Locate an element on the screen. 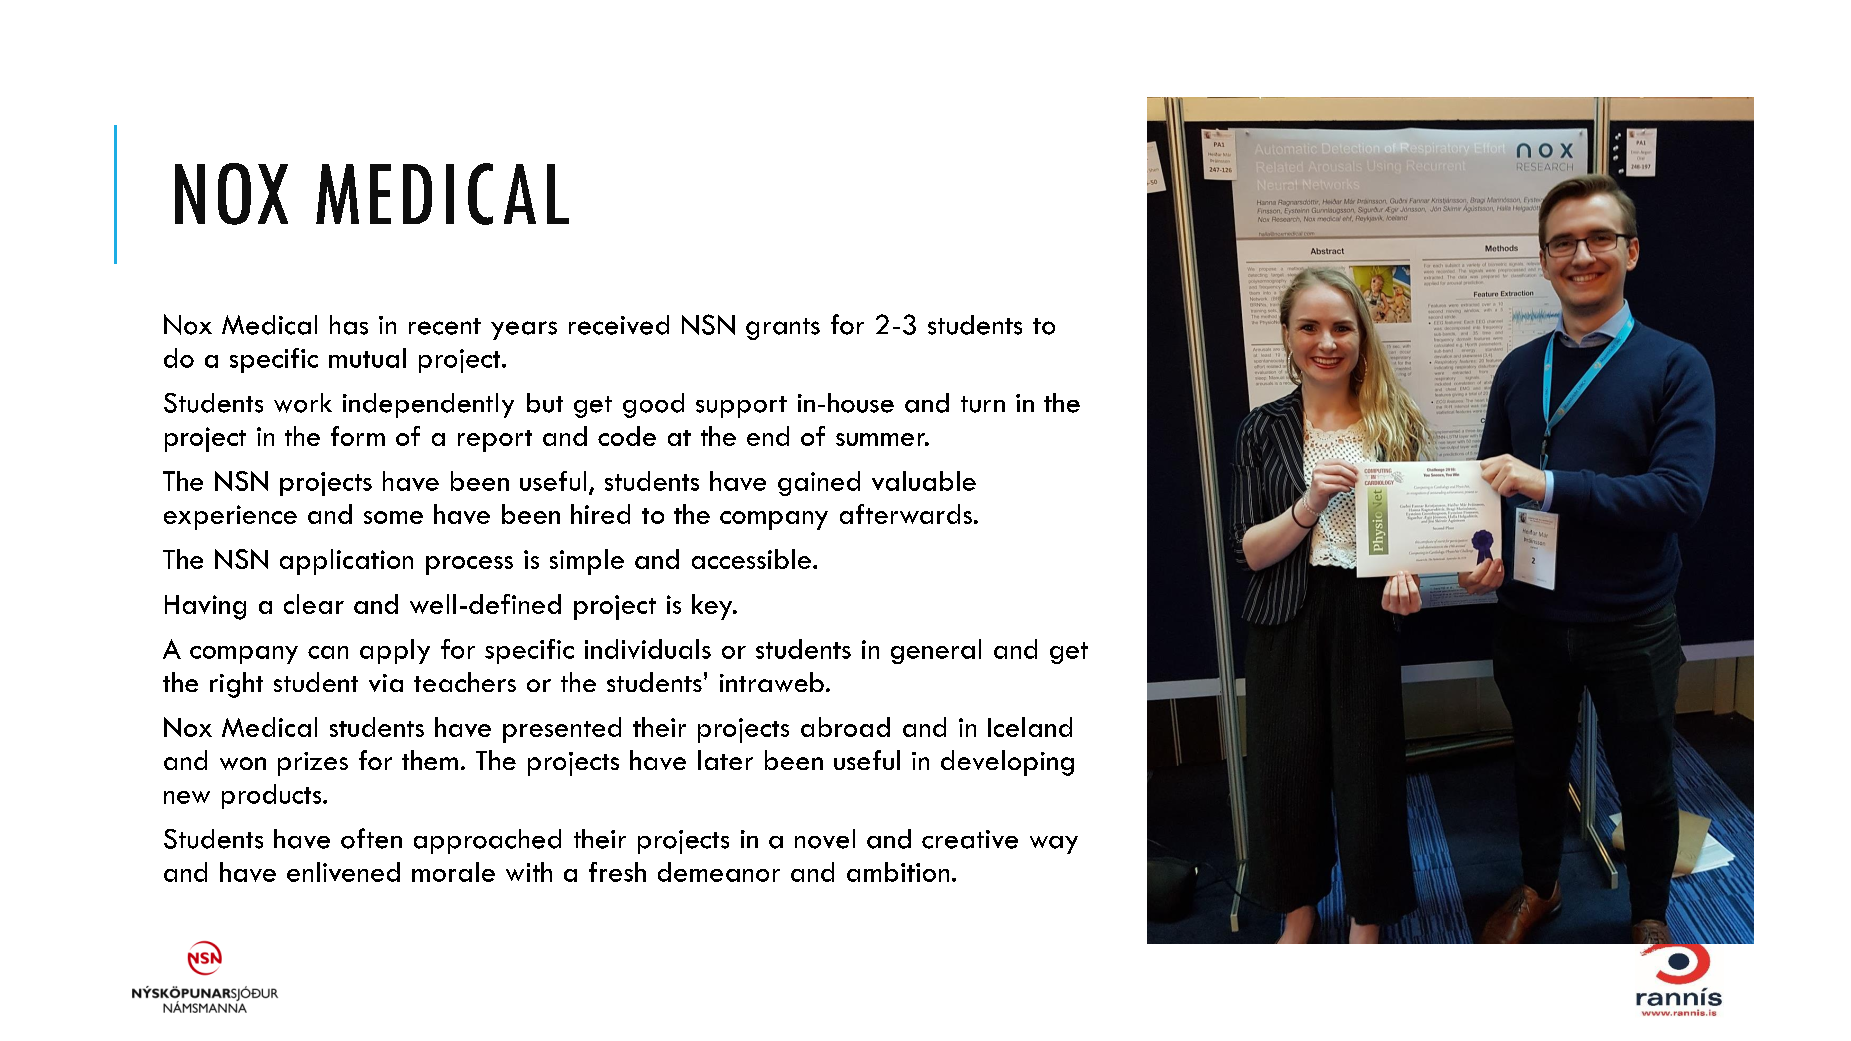 The image size is (1851, 1041). key is located at coordinates (713, 607).
